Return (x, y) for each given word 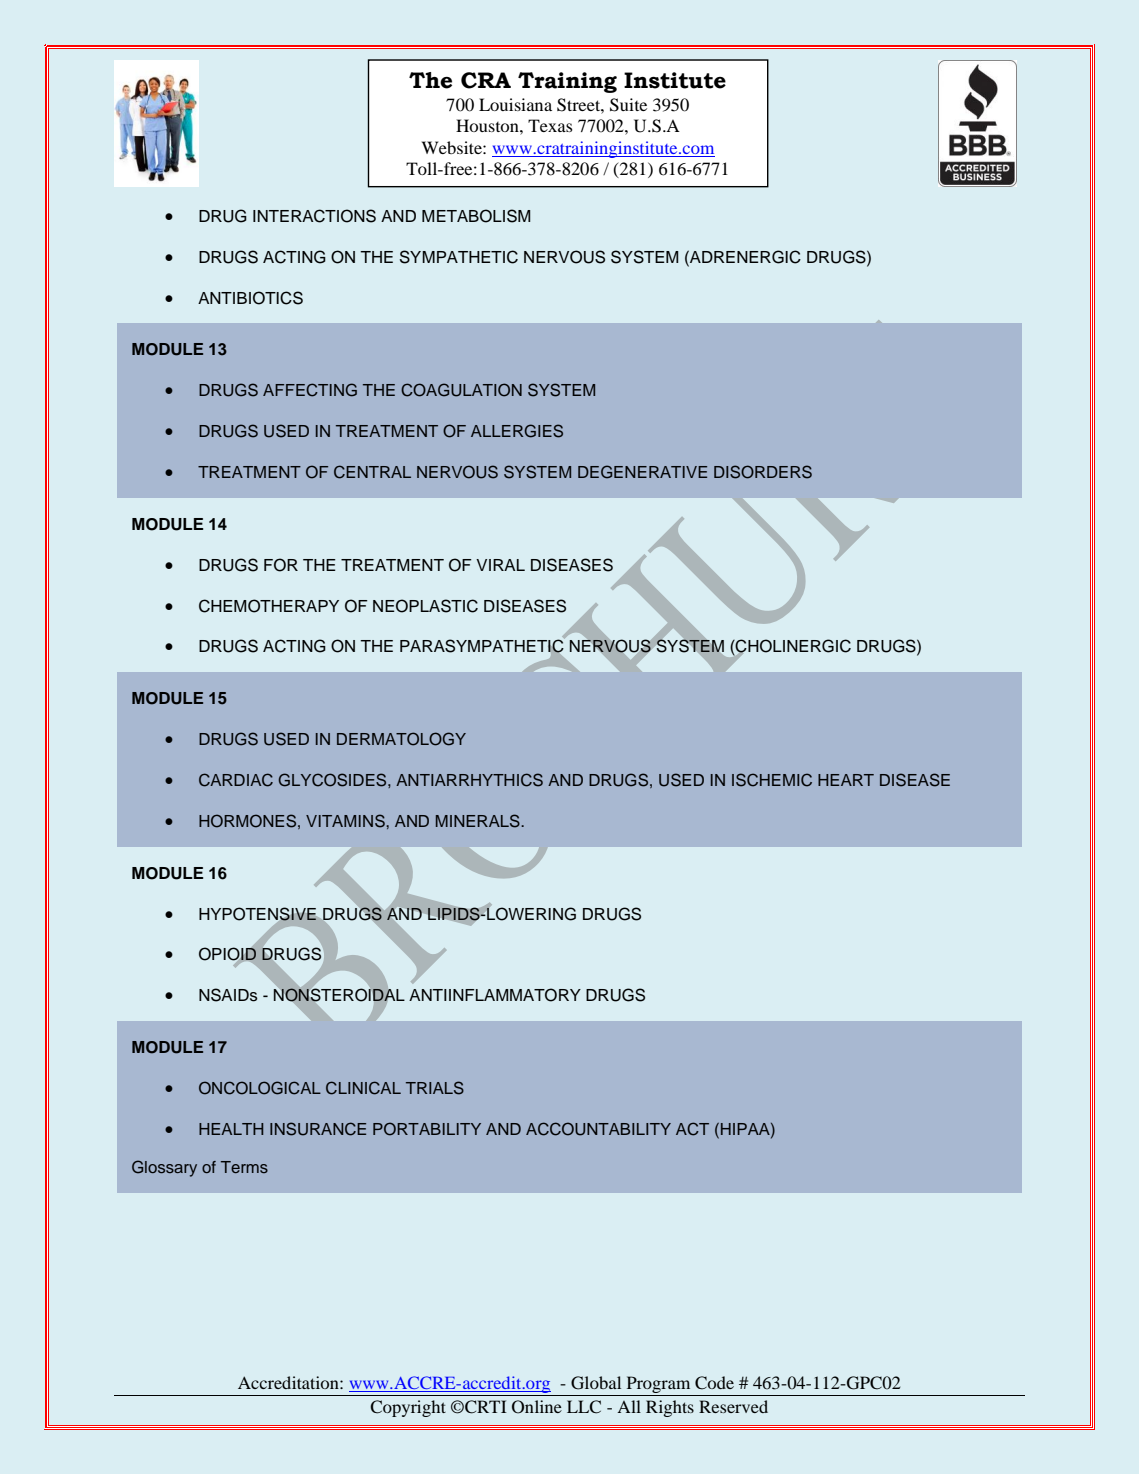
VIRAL (500, 565)
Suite (628, 105)
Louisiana (515, 104)
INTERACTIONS (314, 216)
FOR (281, 565)
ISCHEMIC (772, 780)
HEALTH (231, 1129)
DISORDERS (763, 472)
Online (537, 1407)
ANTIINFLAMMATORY (495, 995)
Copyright (408, 1408)
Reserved (733, 1406)
